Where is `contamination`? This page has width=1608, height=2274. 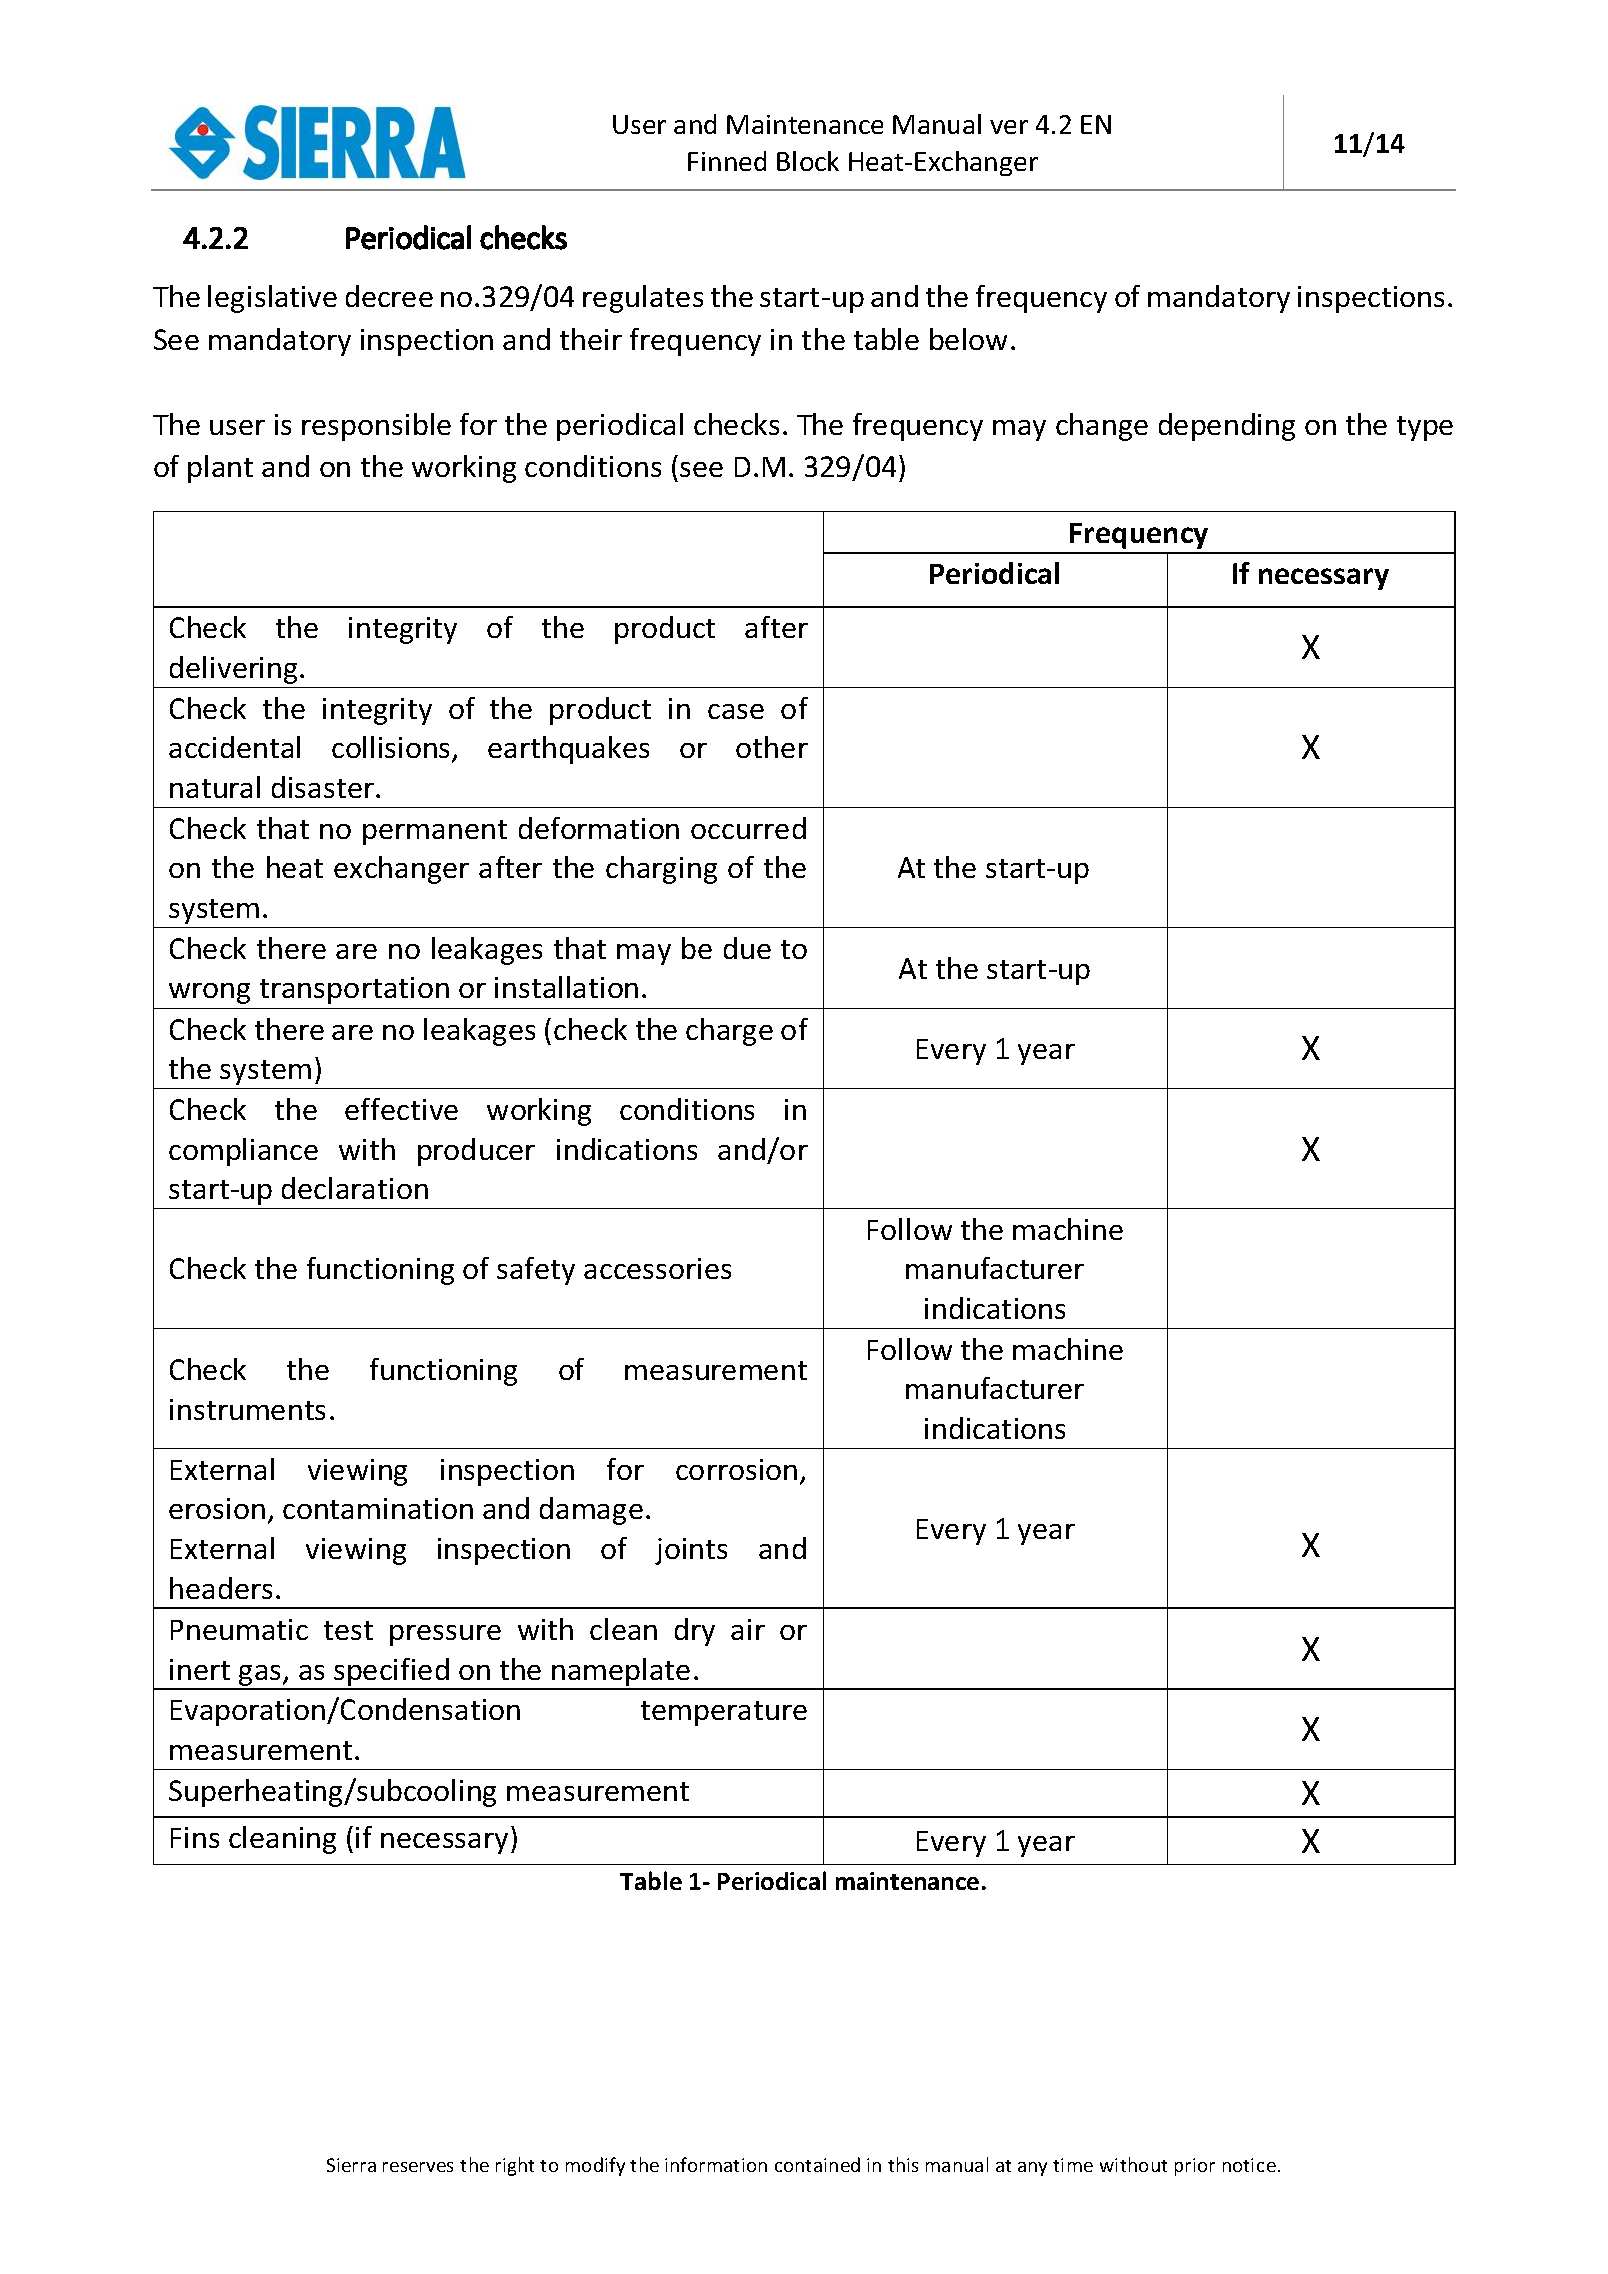 contamination is located at coordinates (378, 1508).
